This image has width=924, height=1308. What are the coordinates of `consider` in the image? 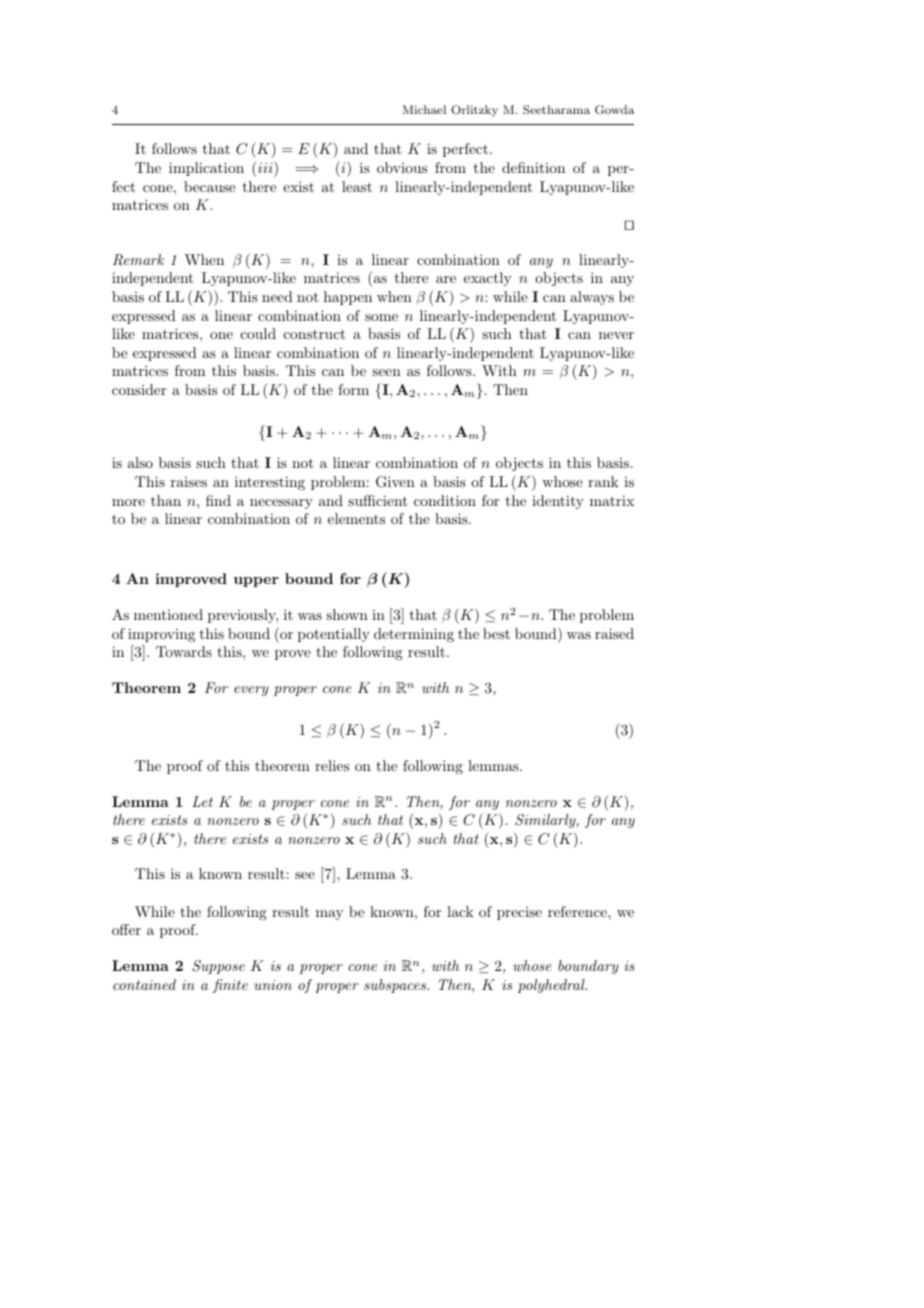 It's located at (139, 389).
